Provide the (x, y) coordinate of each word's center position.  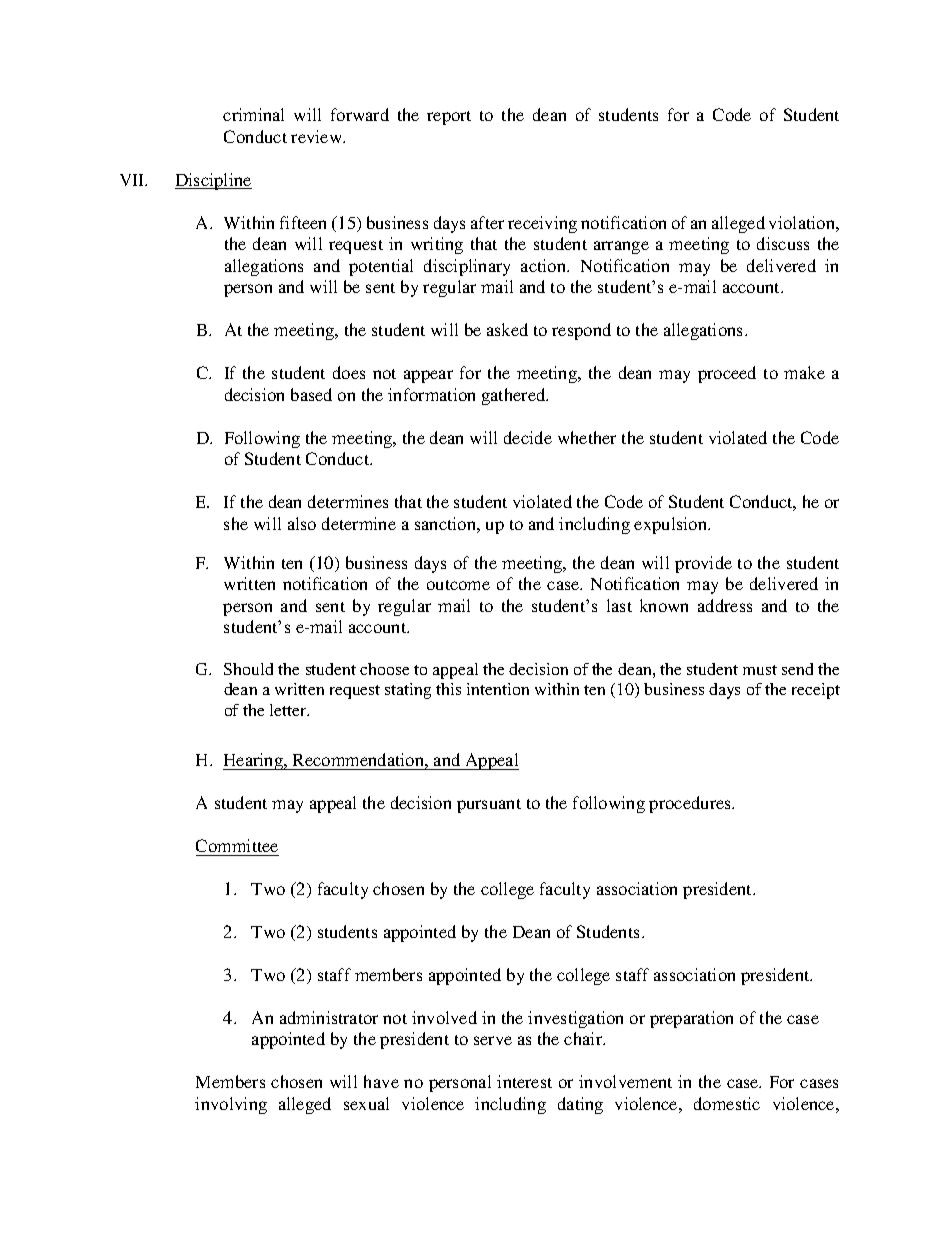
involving (231, 1105)
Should (248, 669)
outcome (458, 585)
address (725, 605)
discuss (783, 243)
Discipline (213, 181)
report (449, 118)
